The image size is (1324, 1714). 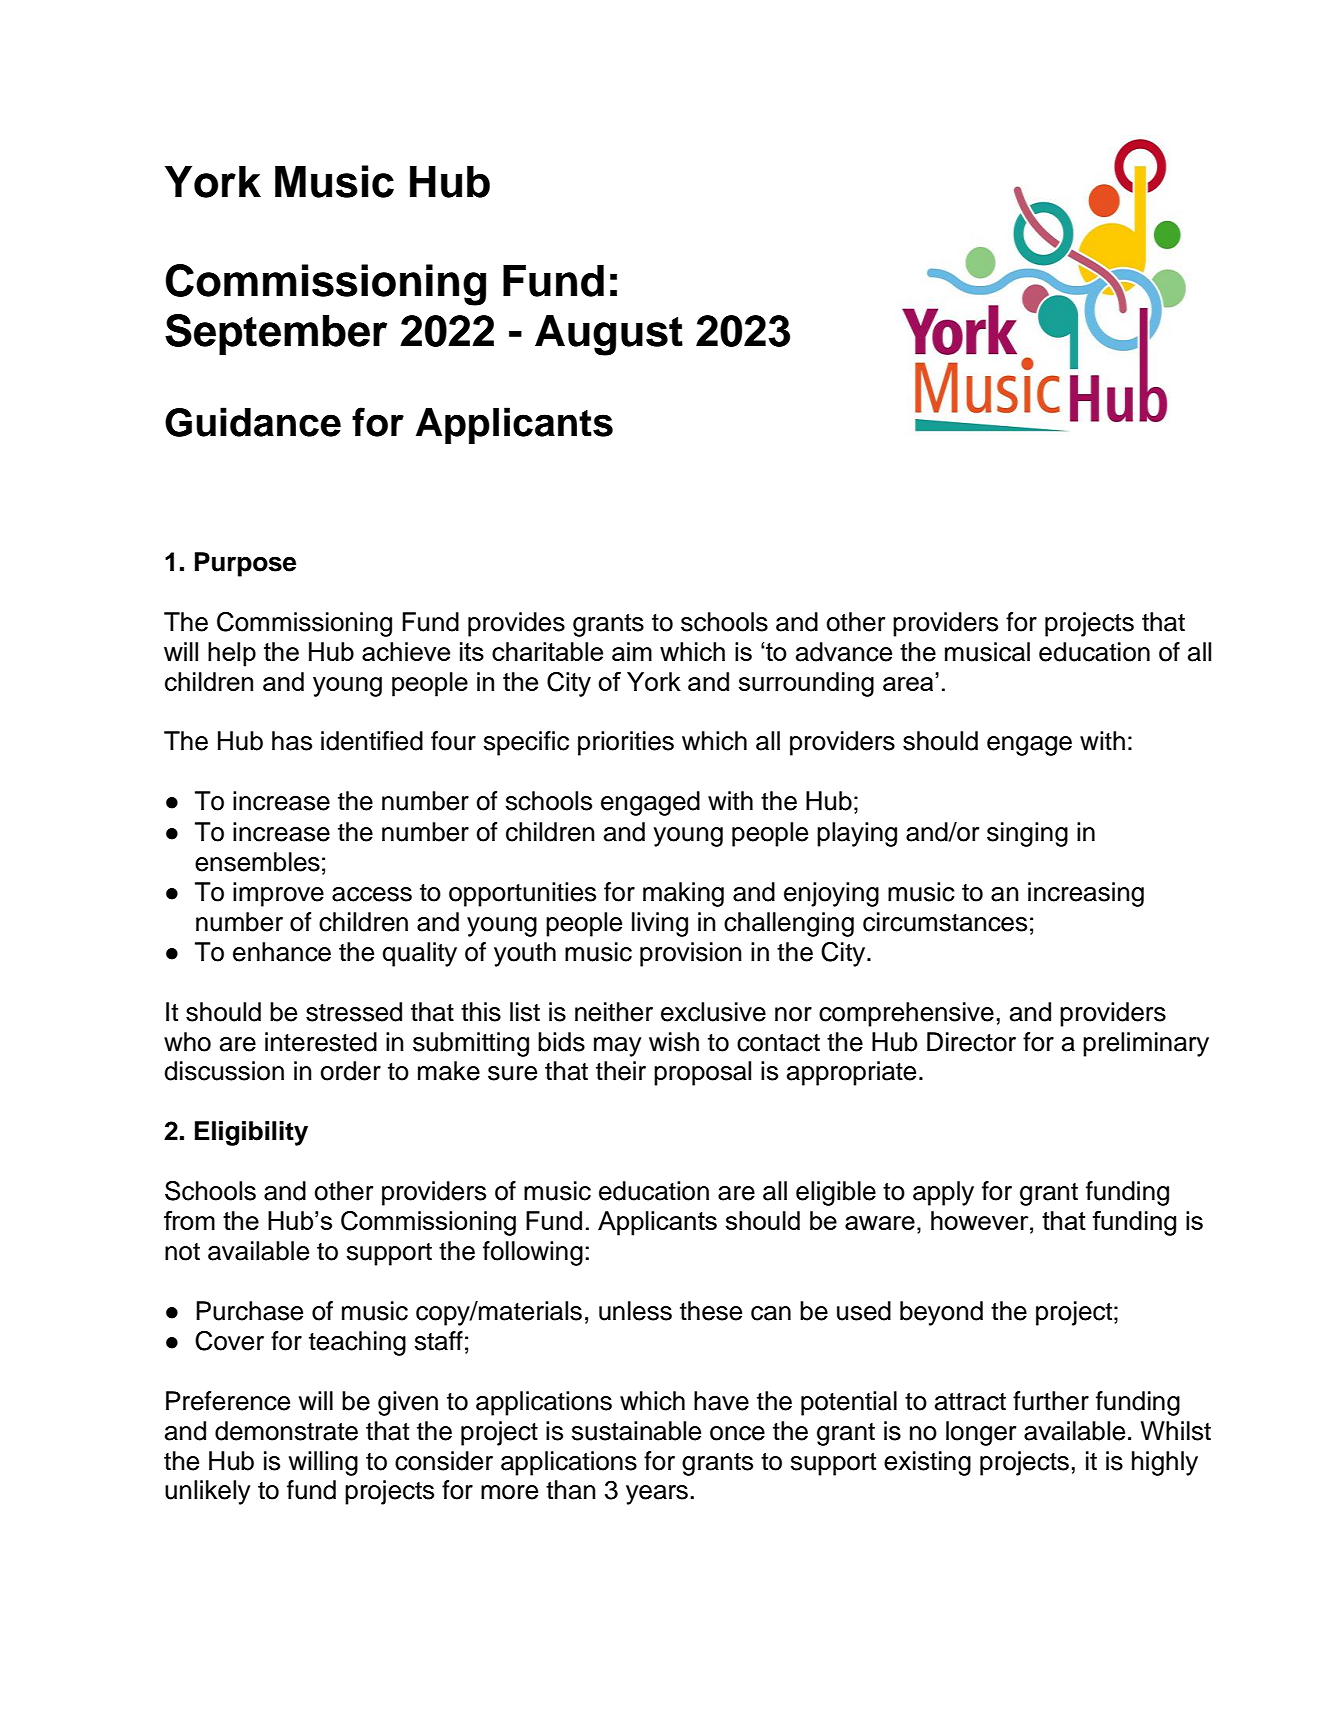 What do you see at coordinates (286, 1431) in the screenshot?
I see `demonstrate` at bounding box center [286, 1431].
